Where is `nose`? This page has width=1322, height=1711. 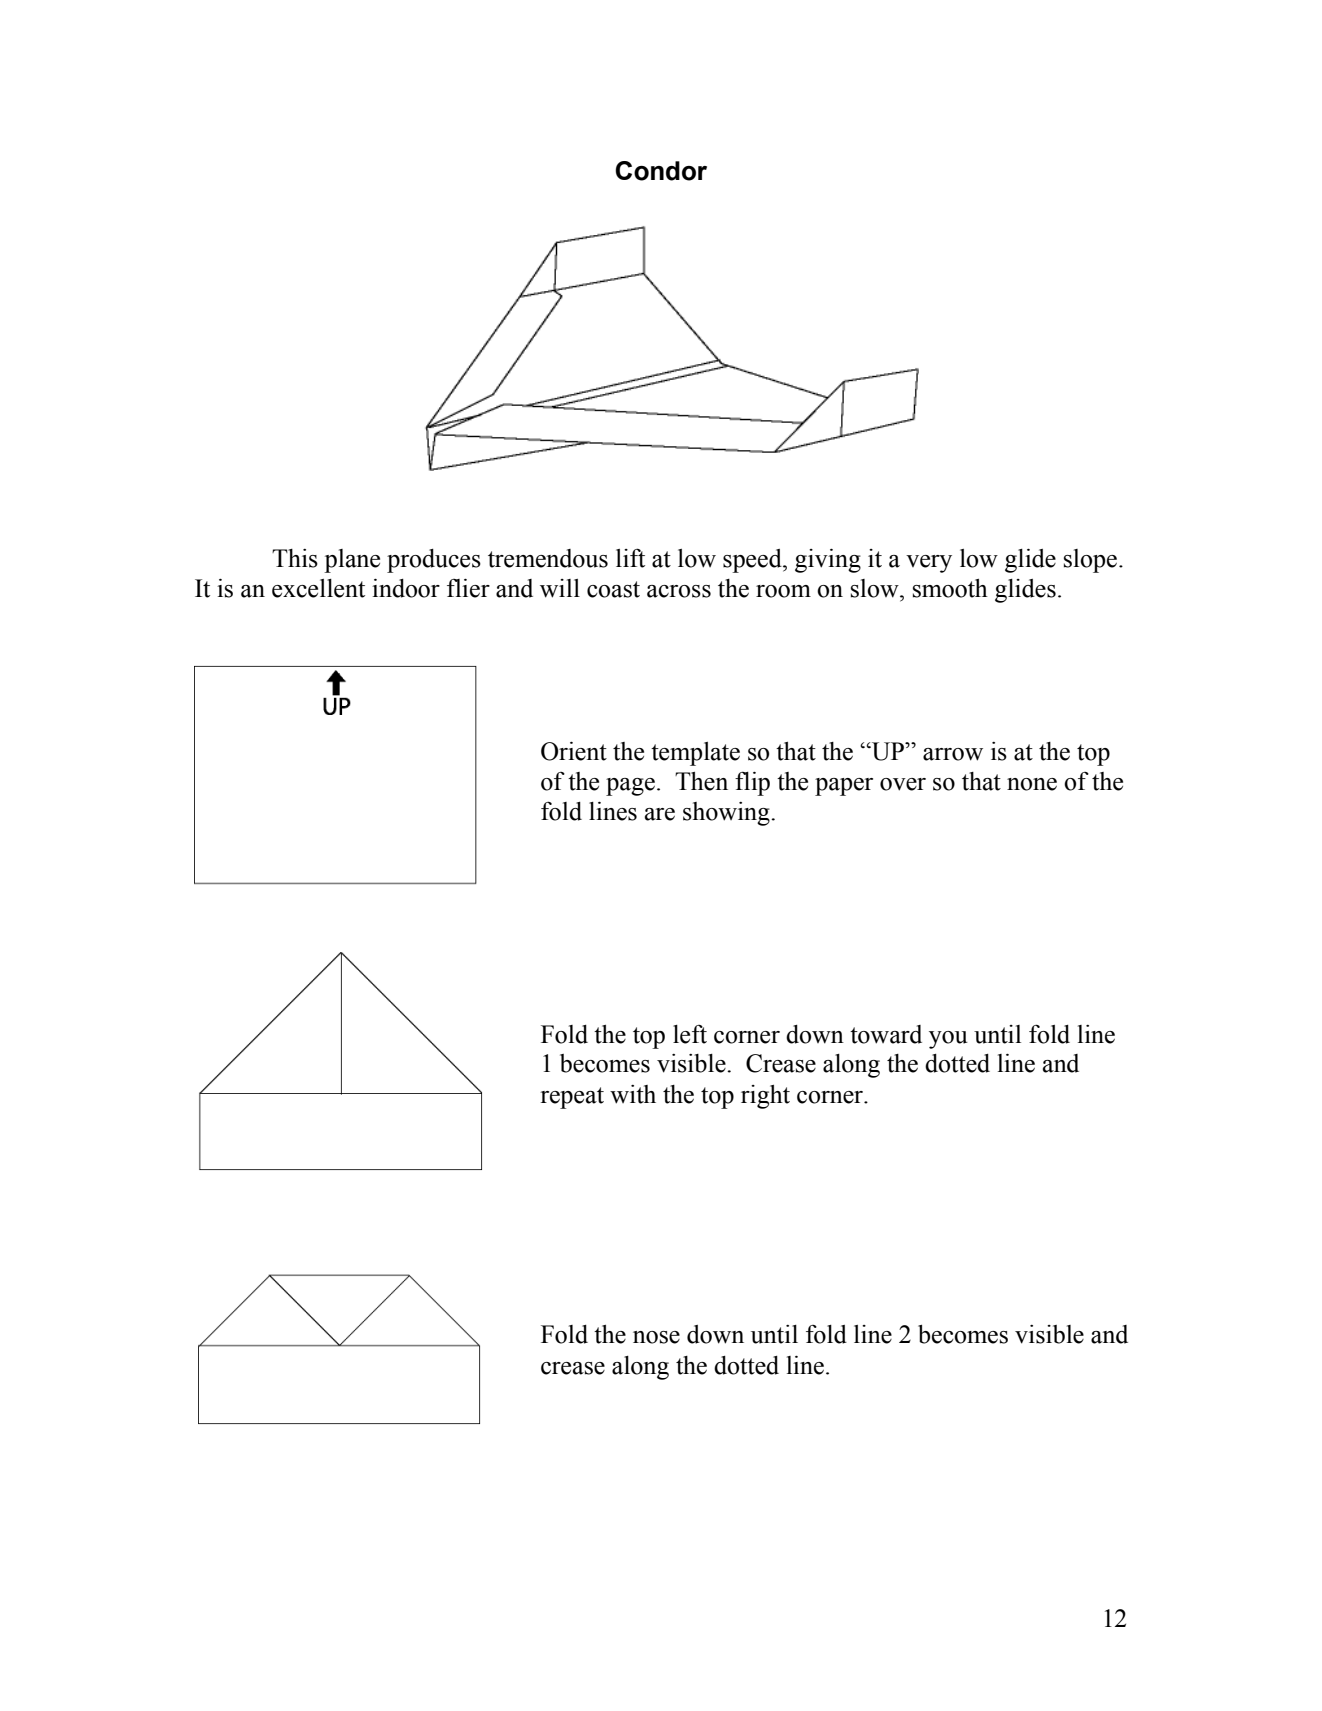
nose is located at coordinates (656, 1337).
